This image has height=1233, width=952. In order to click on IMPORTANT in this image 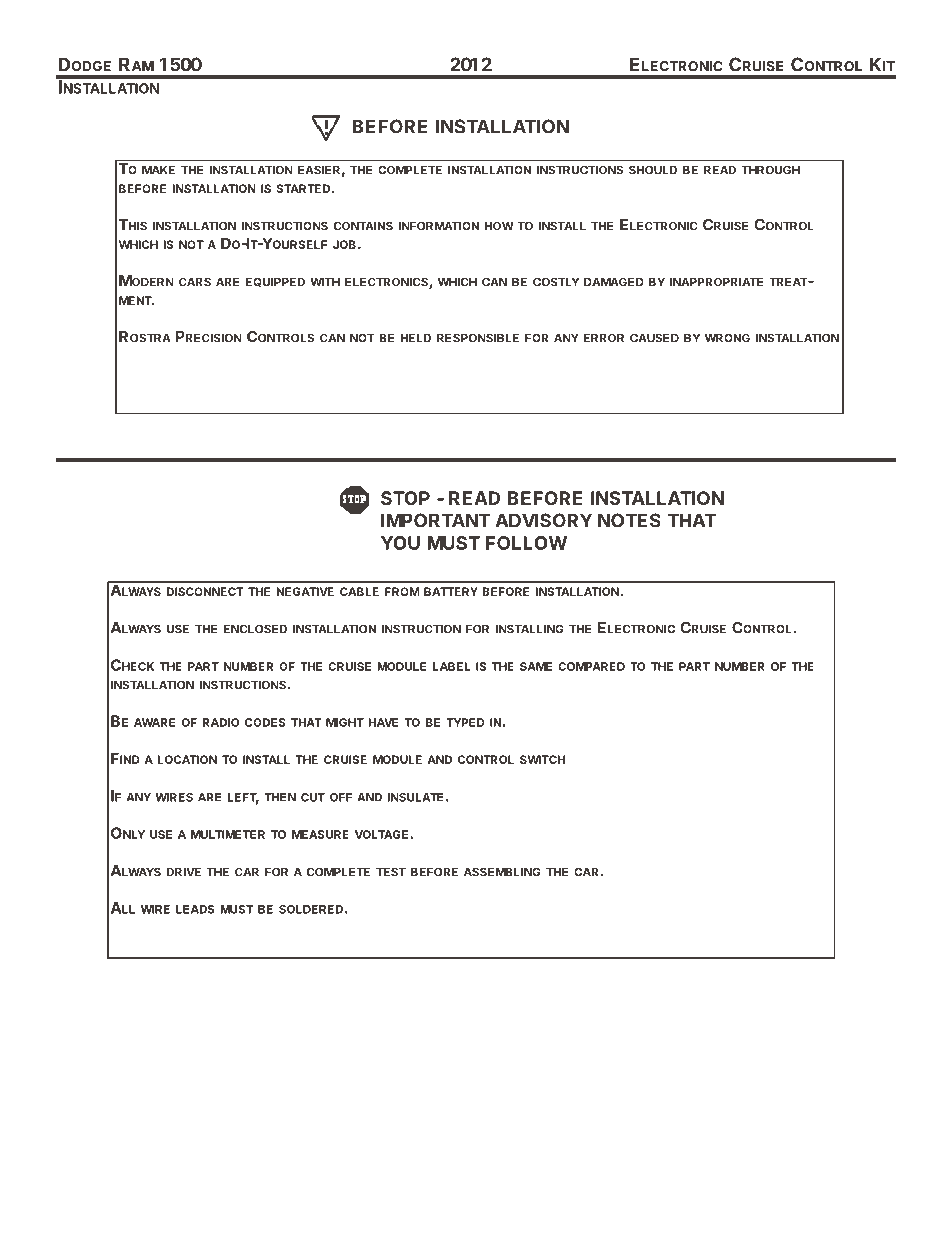, I will do `click(436, 520)`.
